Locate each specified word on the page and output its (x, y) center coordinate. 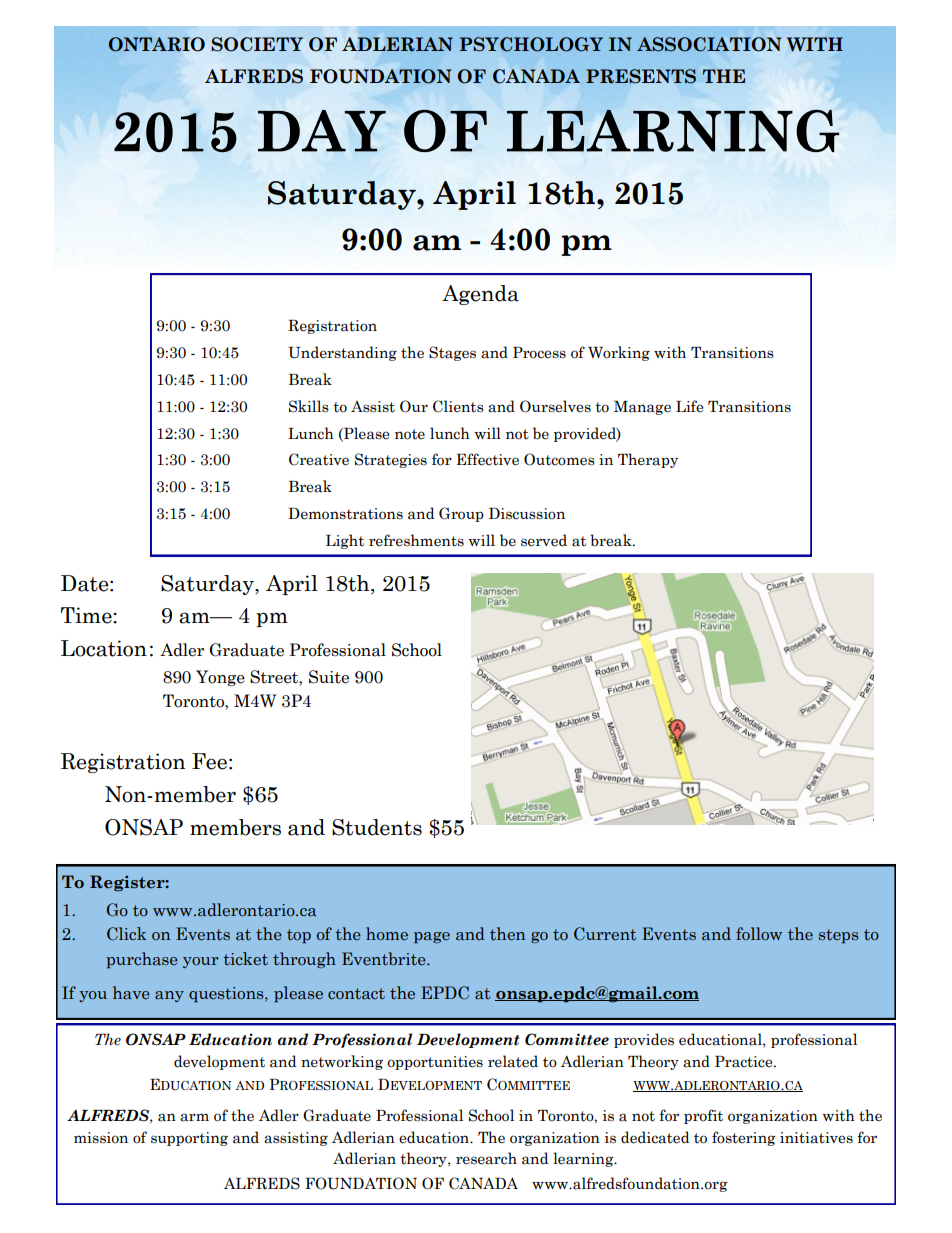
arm (194, 1117)
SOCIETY (257, 44)
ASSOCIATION (709, 44)
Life (689, 406)
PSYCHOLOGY (531, 44)
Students (377, 827)
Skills (309, 406)
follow (759, 933)
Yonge (220, 678)
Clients (458, 406)
